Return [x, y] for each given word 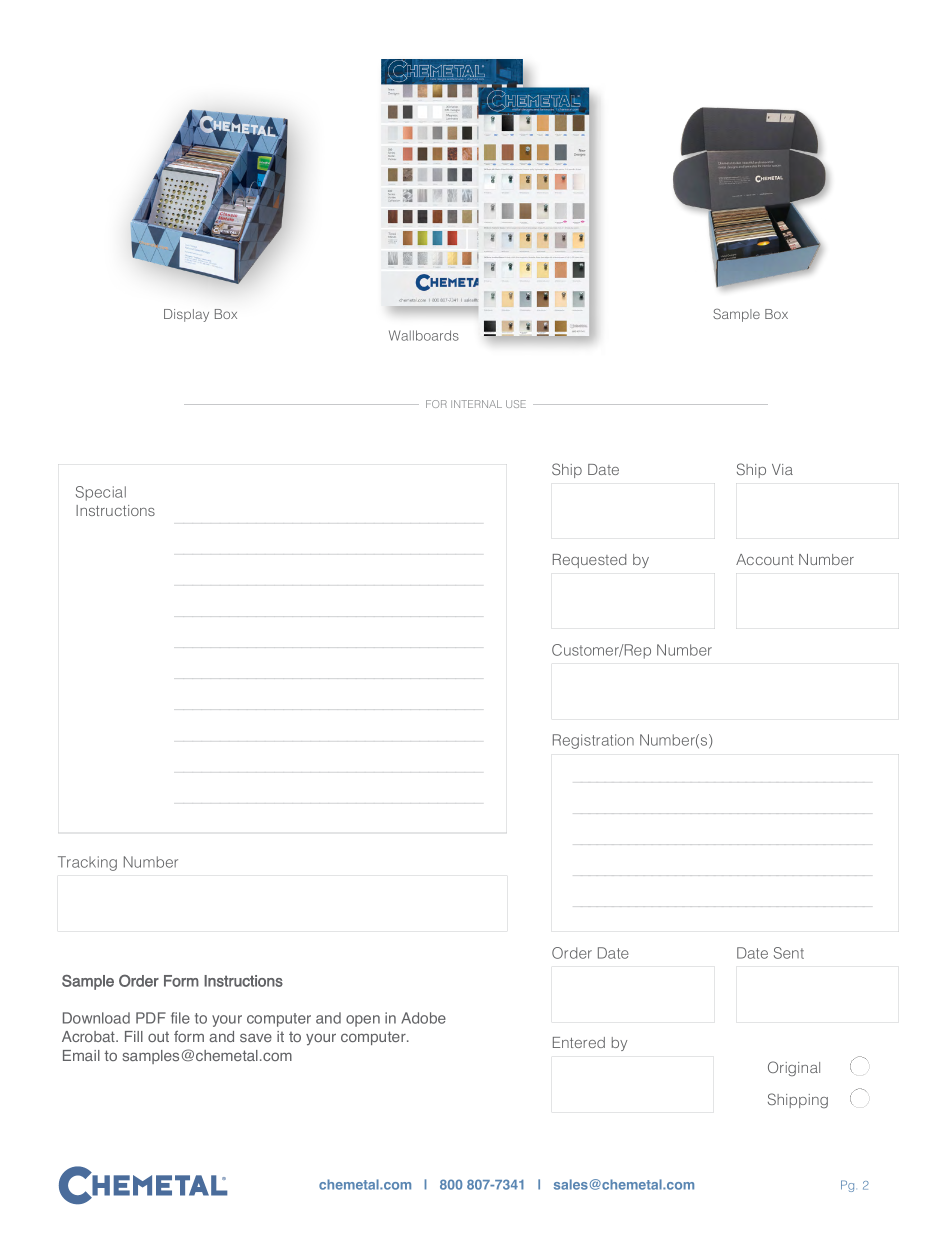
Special [101, 493]
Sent [789, 953]
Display [186, 315]
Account [764, 559]
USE [516, 404]
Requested [589, 561]
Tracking [87, 863]
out [158, 1037]
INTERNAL [476, 404]
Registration [593, 741]
